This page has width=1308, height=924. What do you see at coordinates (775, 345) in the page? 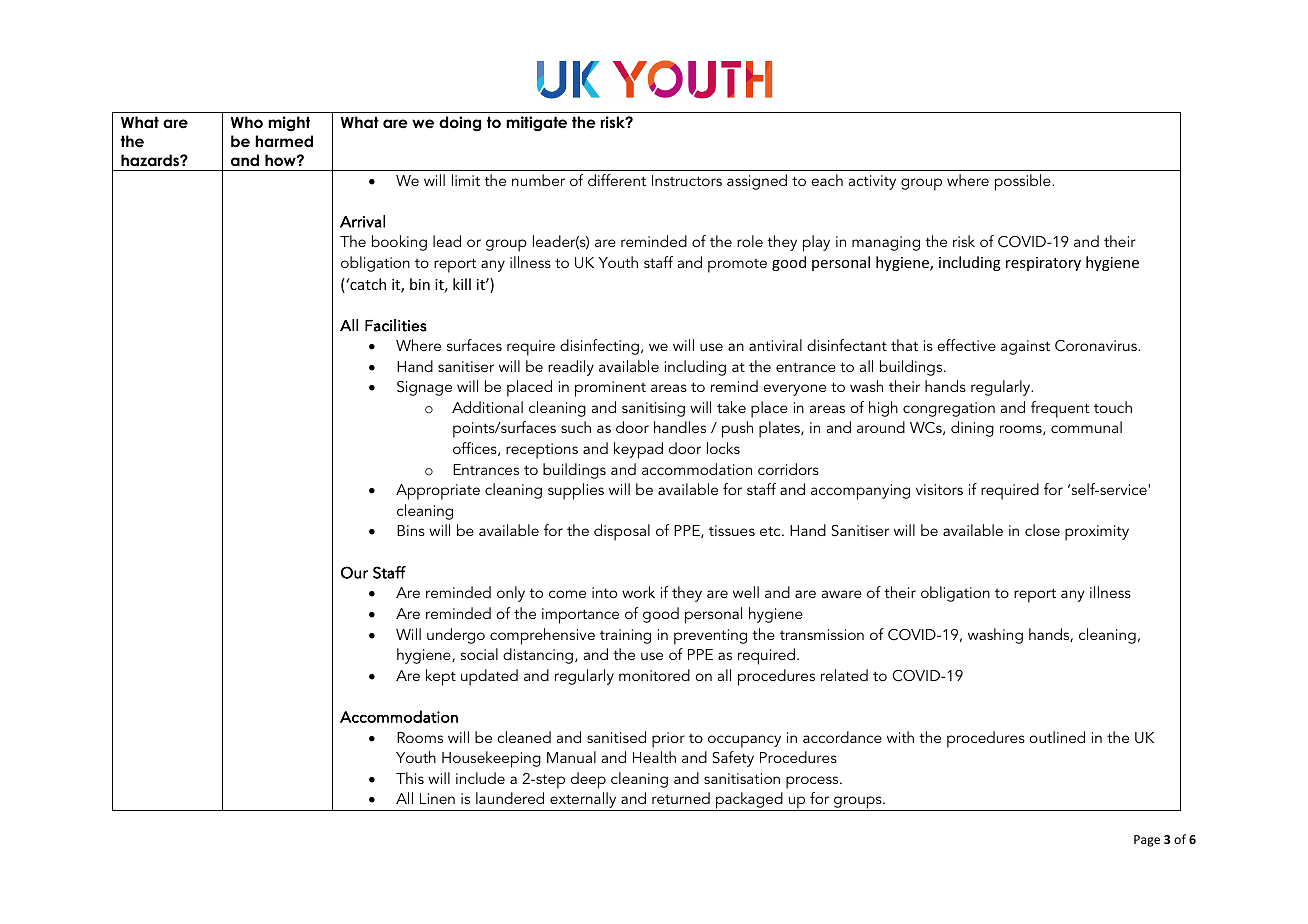
I see `antiviral` at bounding box center [775, 345].
